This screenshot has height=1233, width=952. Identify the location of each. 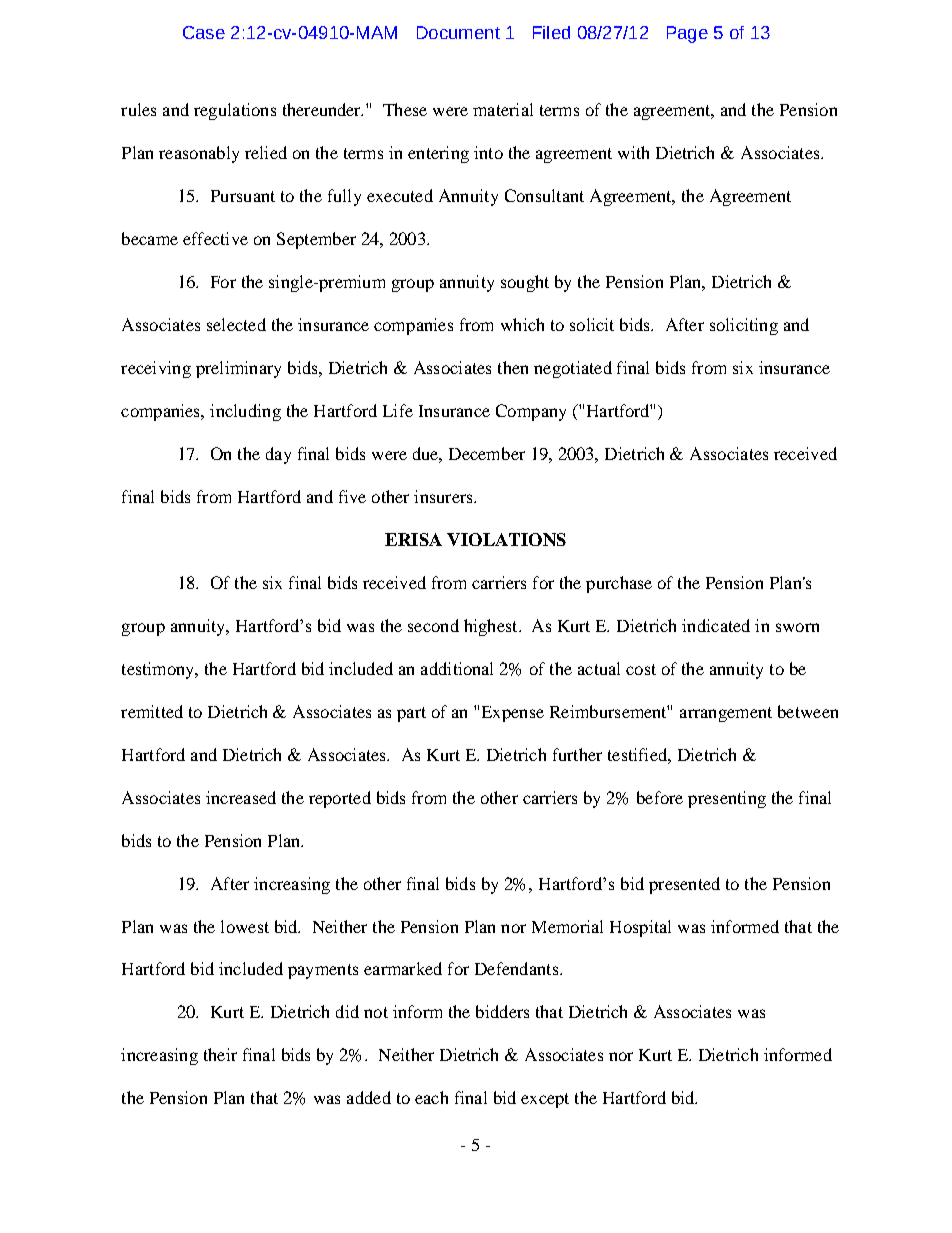
(431, 1097).
